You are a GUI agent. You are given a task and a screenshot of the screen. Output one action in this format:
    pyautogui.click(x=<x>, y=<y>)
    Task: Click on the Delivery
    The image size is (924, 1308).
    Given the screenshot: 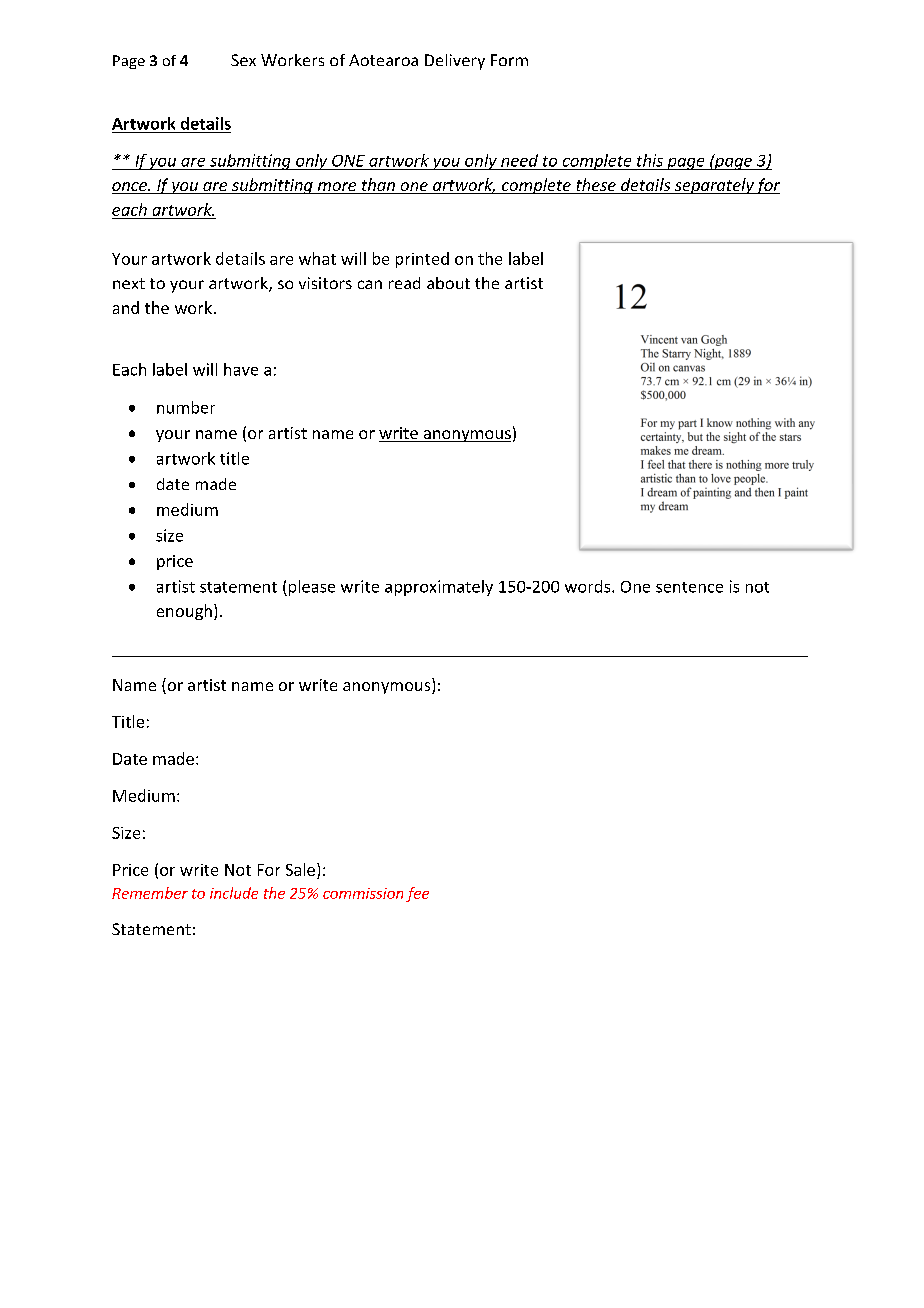 What is the action you would take?
    pyautogui.click(x=455, y=62)
